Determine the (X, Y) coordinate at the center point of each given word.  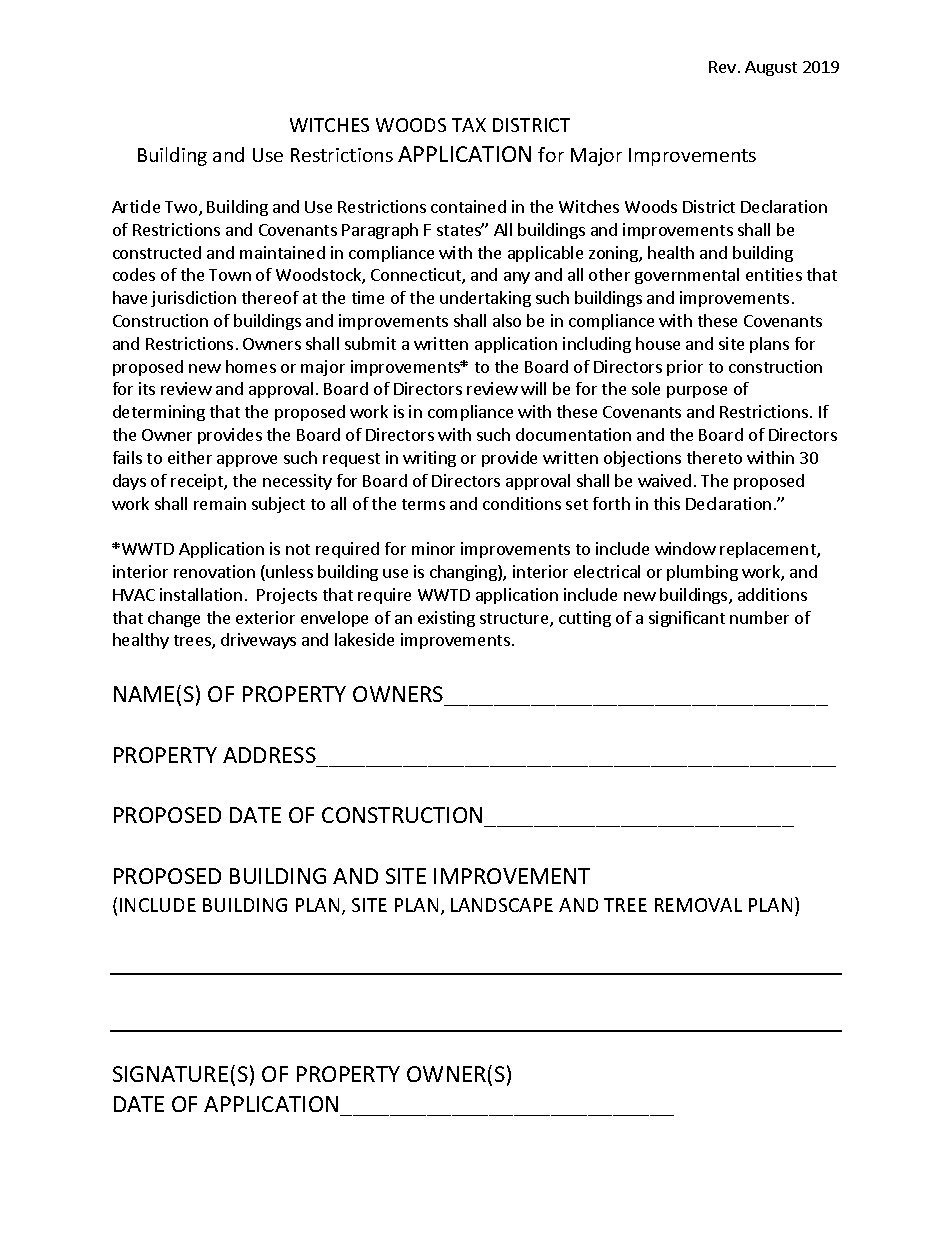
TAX (469, 125)
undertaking (485, 299)
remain (220, 503)
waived (664, 480)
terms (423, 504)
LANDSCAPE (502, 905)
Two (182, 208)
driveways (258, 641)
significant (687, 619)
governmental (687, 276)
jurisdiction (193, 299)
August (771, 68)
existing (446, 619)
